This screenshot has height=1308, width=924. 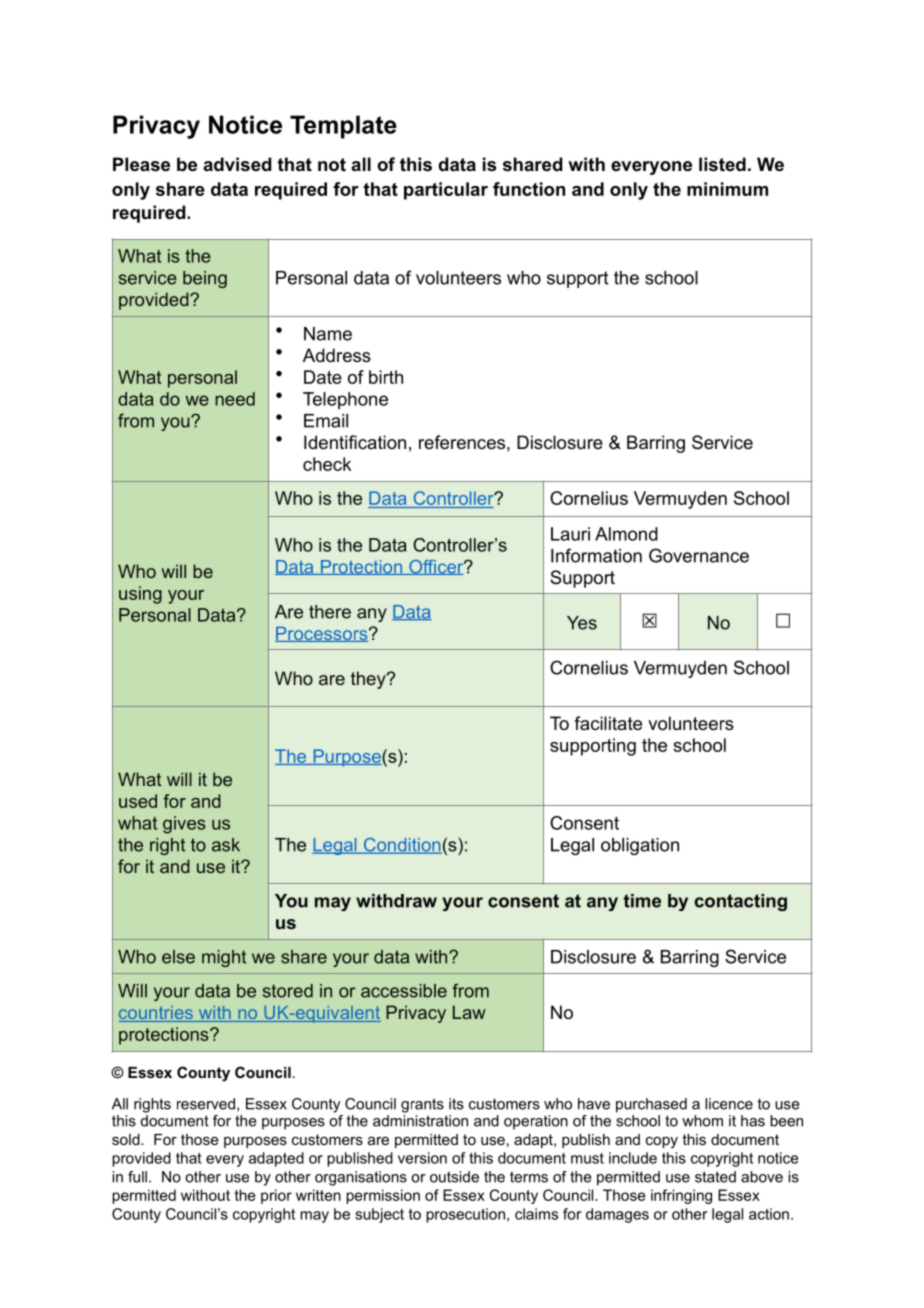 I want to click on particular, so click(x=446, y=191).
